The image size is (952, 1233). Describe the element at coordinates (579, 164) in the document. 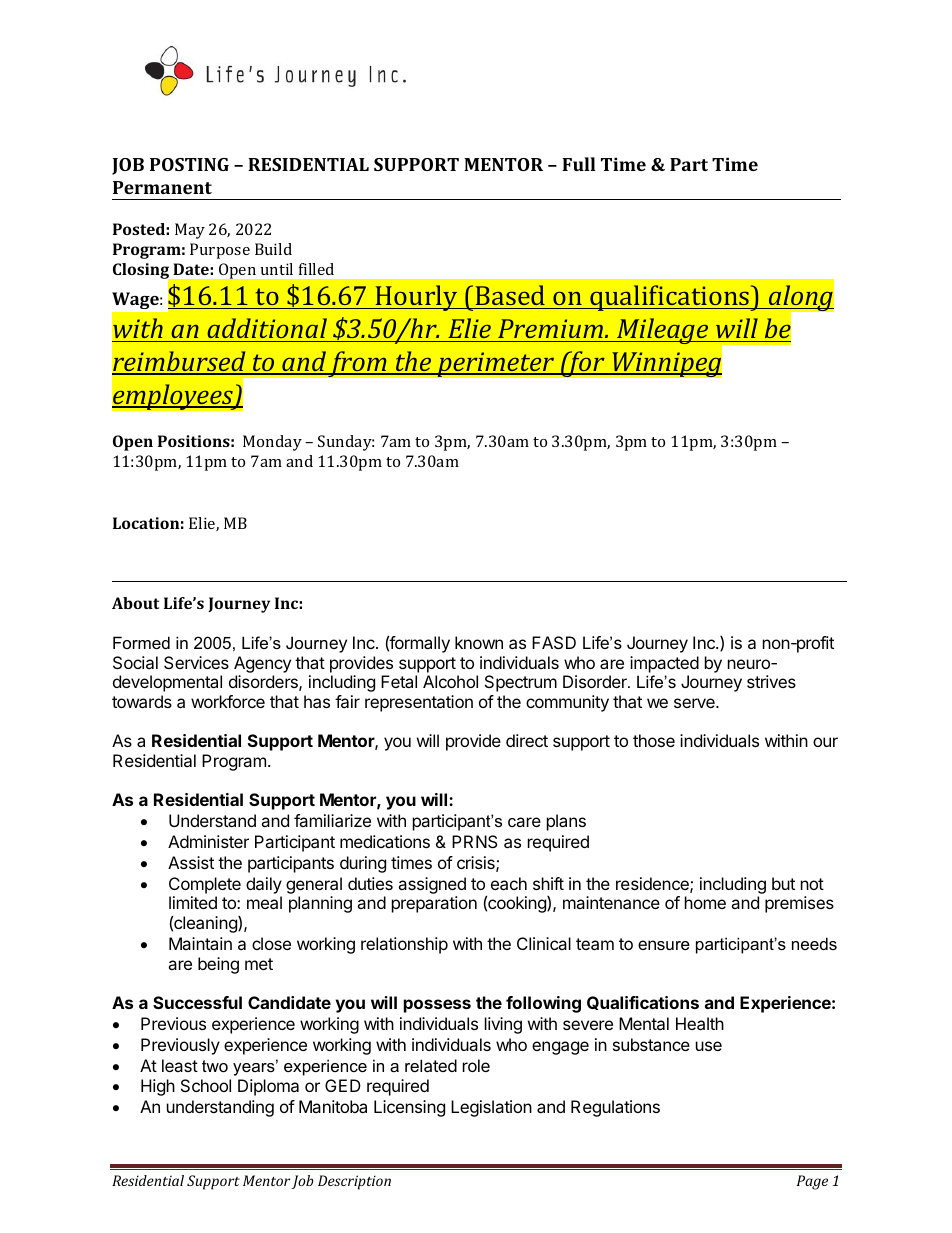

I see `Full` at that location.
